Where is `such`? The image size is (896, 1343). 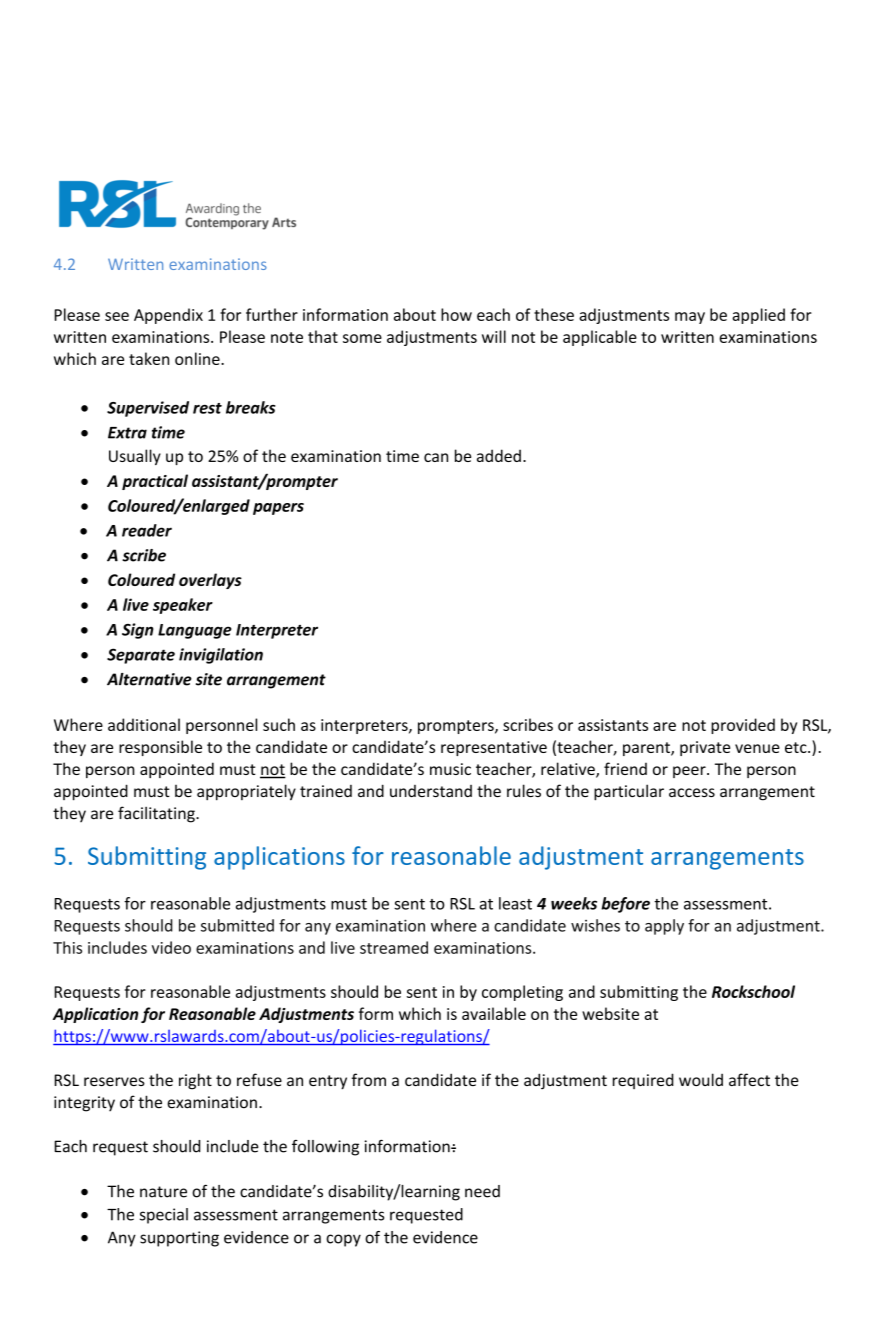
such is located at coordinates (279, 724).
